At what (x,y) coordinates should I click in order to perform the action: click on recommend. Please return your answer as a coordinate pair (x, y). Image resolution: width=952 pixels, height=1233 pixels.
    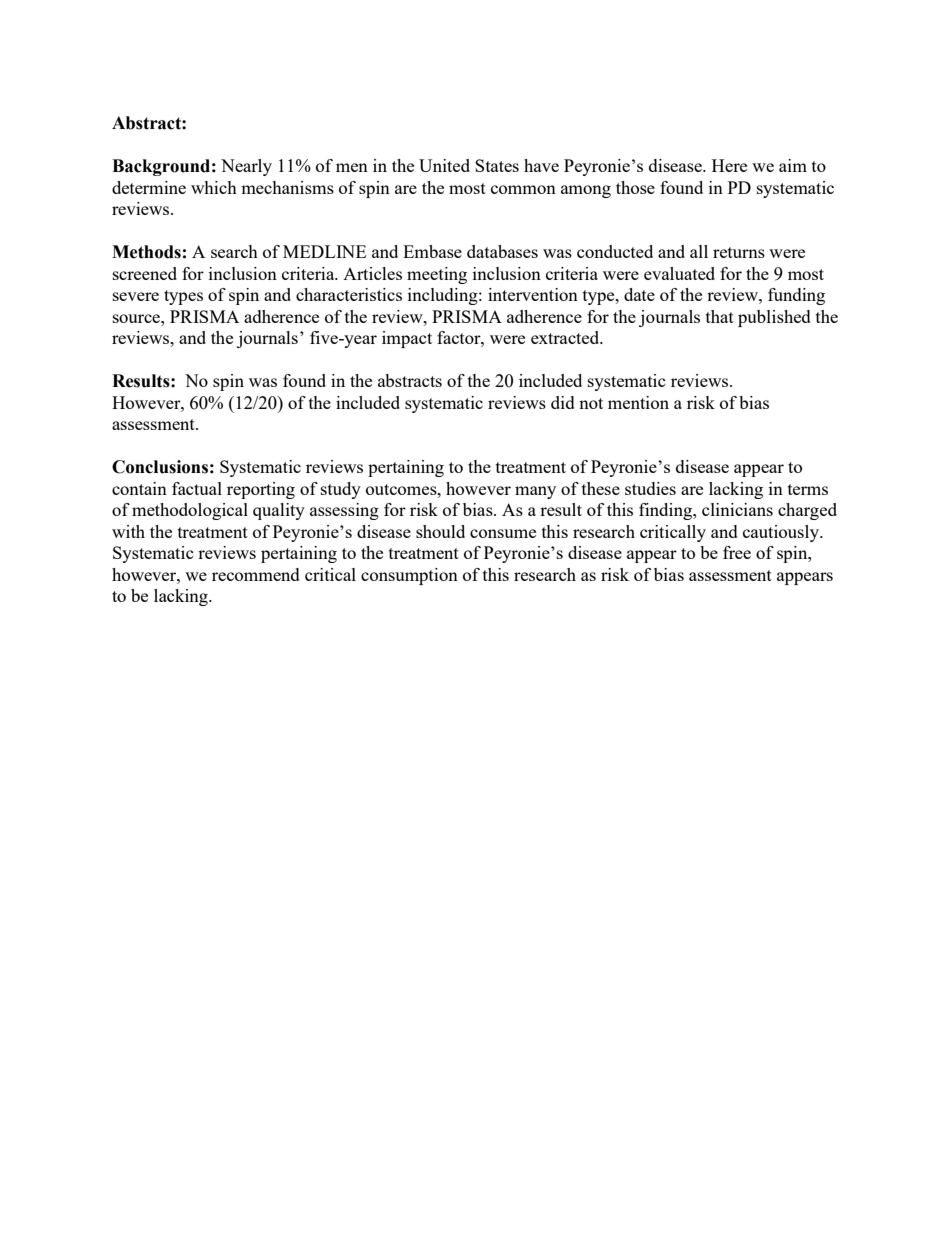
    Looking at the image, I should click on (256, 574).
